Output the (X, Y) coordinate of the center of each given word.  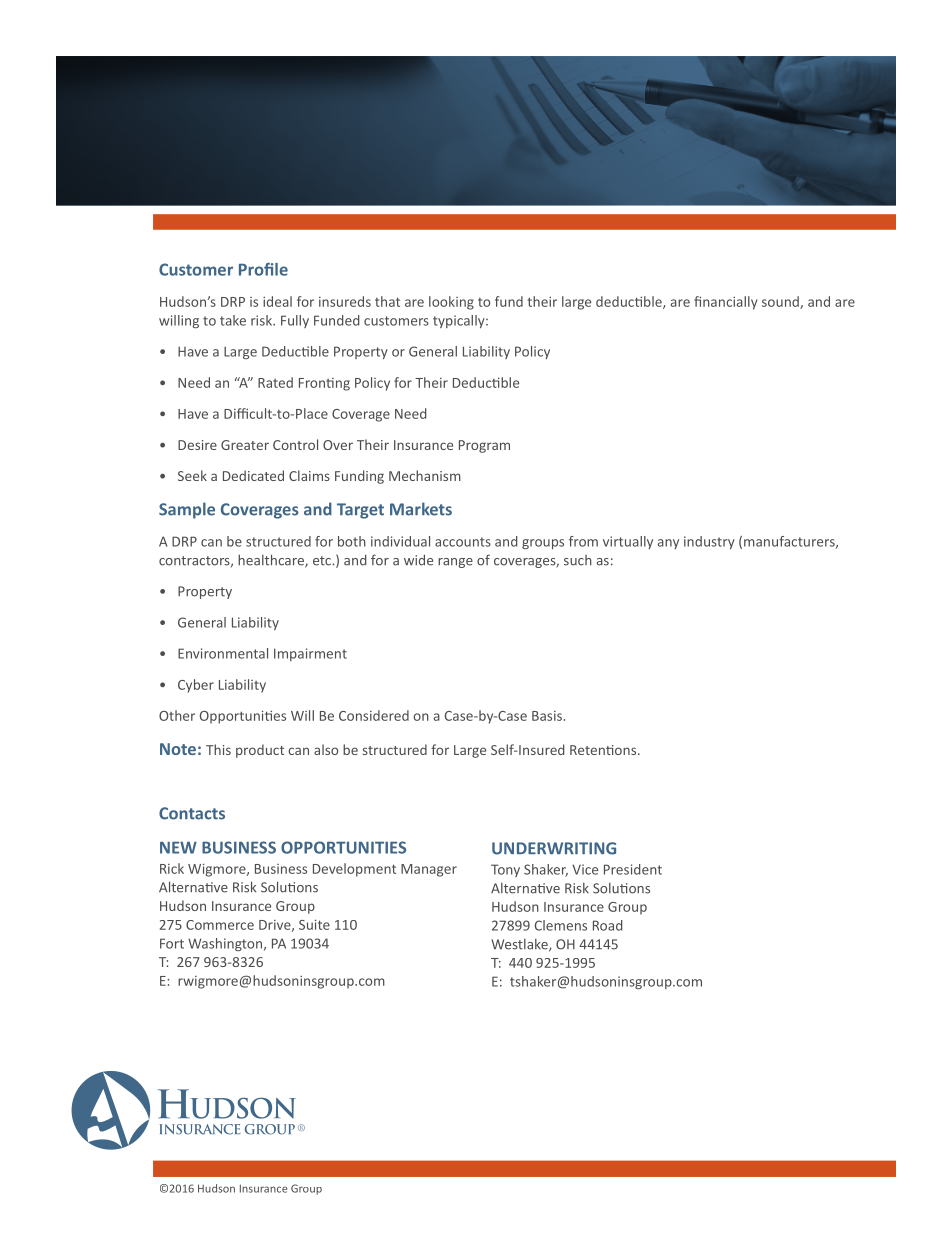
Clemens (561, 925)
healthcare (272, 561)
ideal (277, 301)
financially (726, 303)
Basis (547, 716)
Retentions (604, 750)
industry (709, 542)
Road (607, 925)
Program (484, 446)
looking (451, 303)
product (260, 751)
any (668, 544)
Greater (245, 445)
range (455, 563)
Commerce (220, 925)
